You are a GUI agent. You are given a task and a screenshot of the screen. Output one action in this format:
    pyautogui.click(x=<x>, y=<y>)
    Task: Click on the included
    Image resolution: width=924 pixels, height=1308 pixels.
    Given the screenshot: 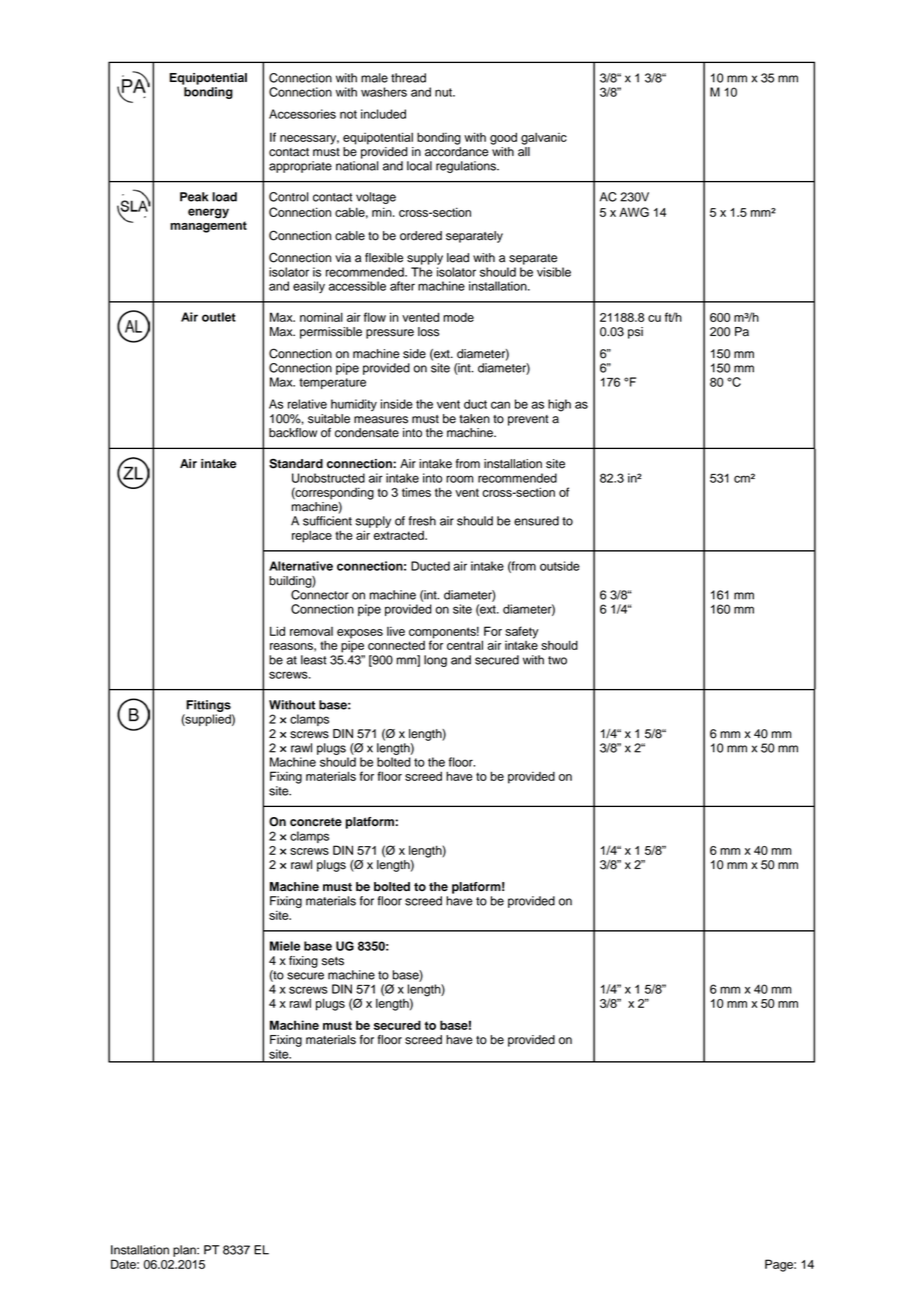 What is the action you would take?
    pyautogui.click(x=383, y=114)
